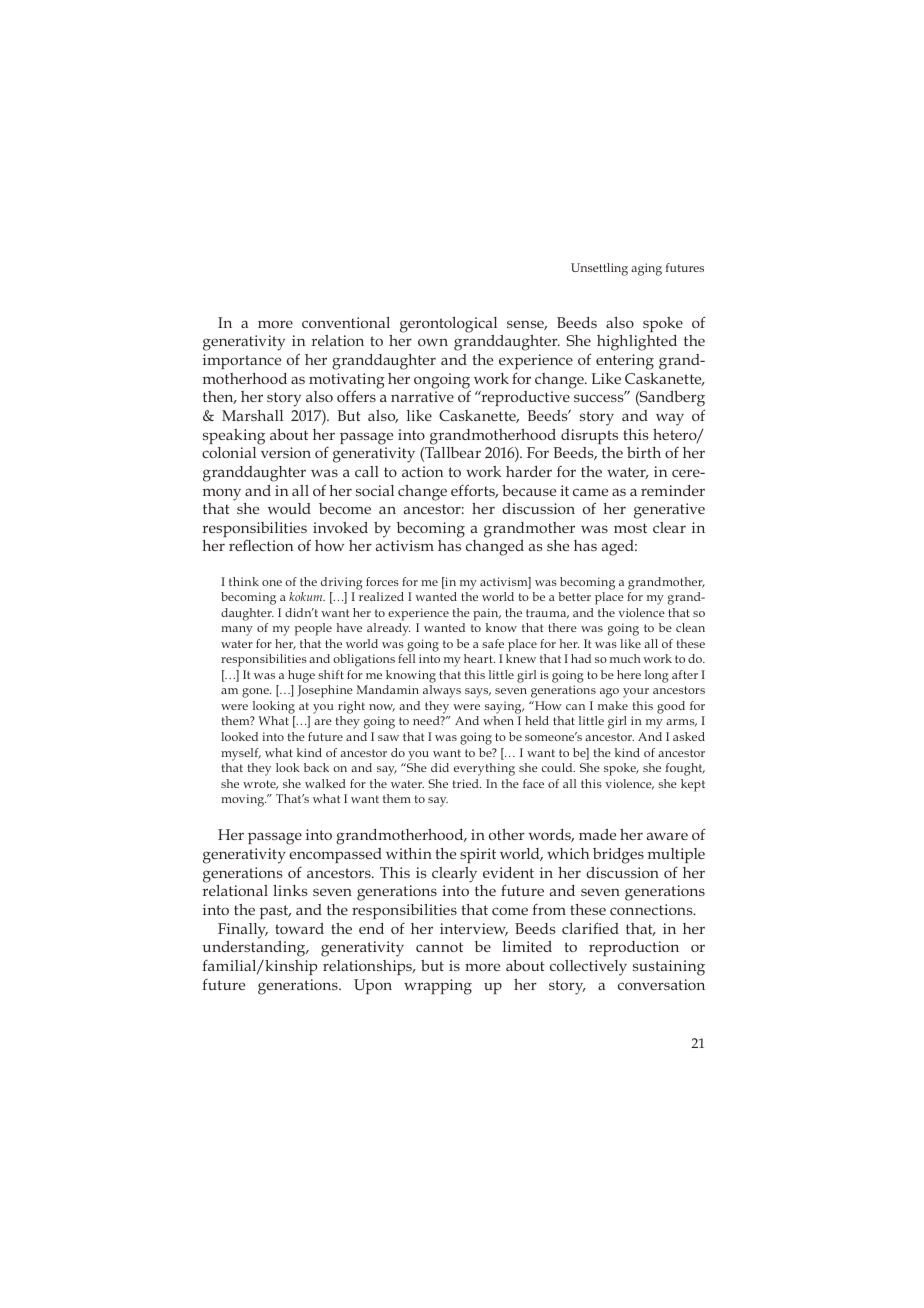  I want to click on aging, so click(646, 269).
